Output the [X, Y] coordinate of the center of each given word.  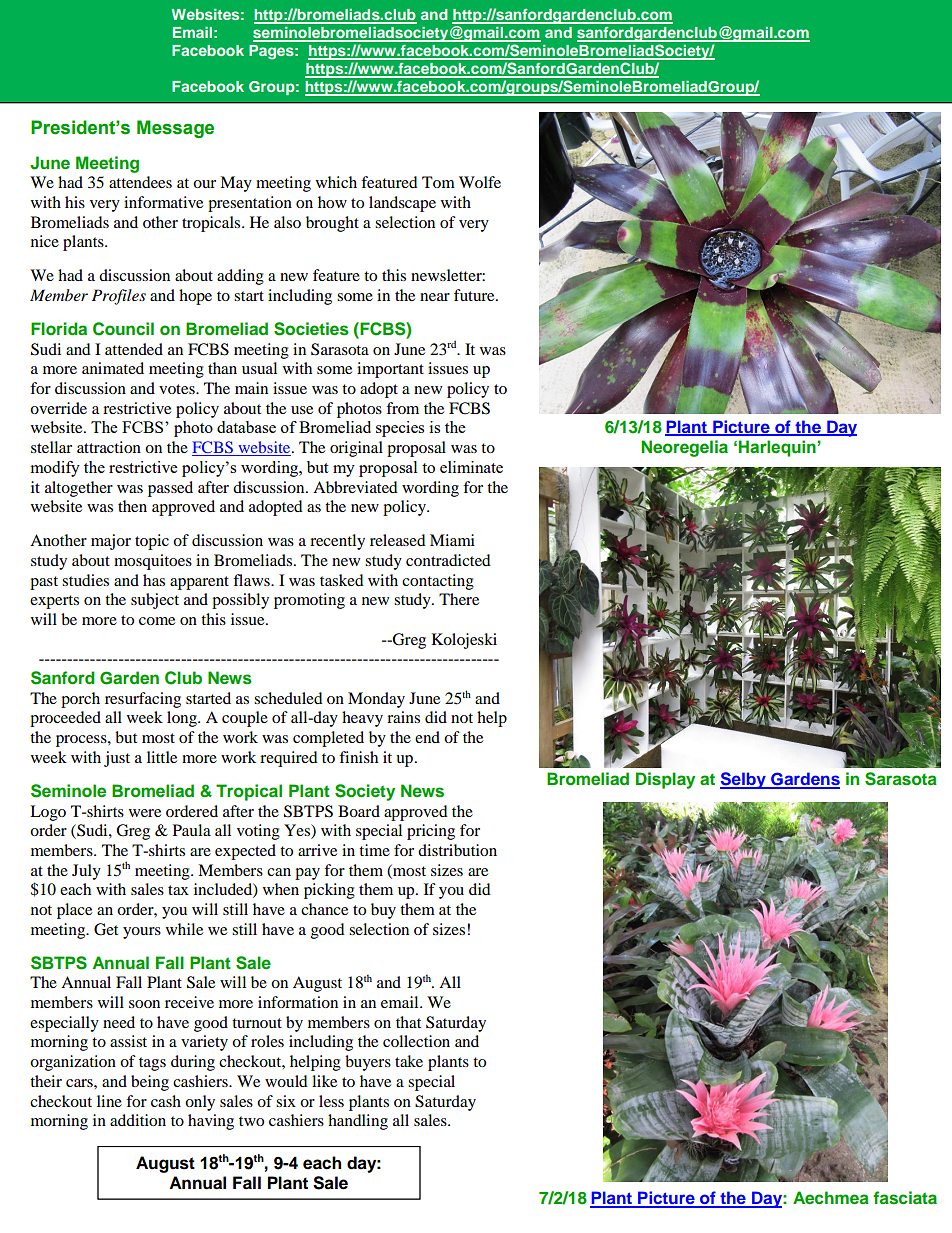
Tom [438, 182]
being [150, 1083]
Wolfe [480, 182]
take [409, 1061]
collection [416, 1041]
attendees [140, 182]
